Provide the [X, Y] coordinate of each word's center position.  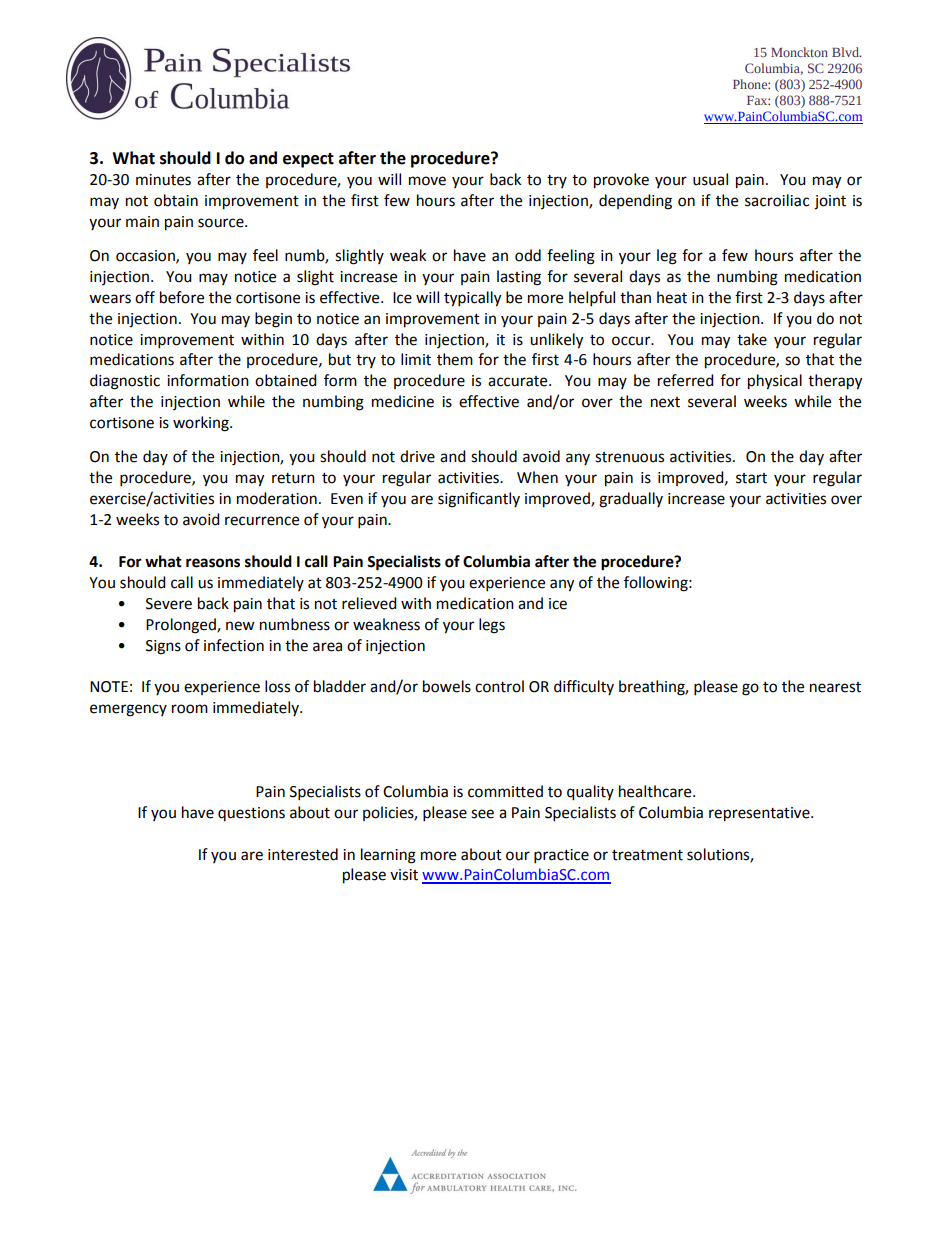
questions [251, 814]
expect [308, 160]
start [751, 478]
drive [417, 456]
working [202, 424]
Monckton [799, 52]
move [427, 181]
